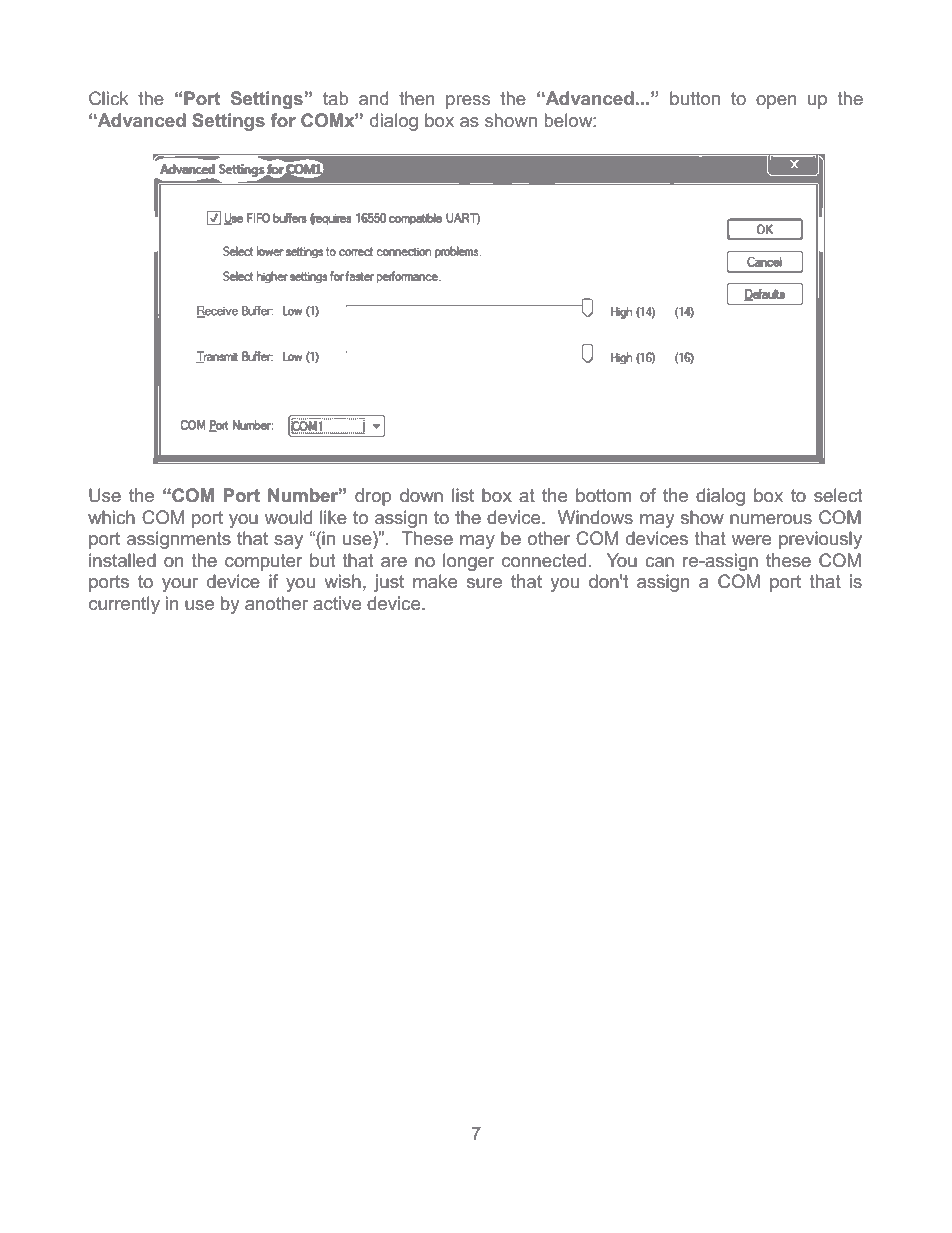  I want to click on for, so click(283, 120).
